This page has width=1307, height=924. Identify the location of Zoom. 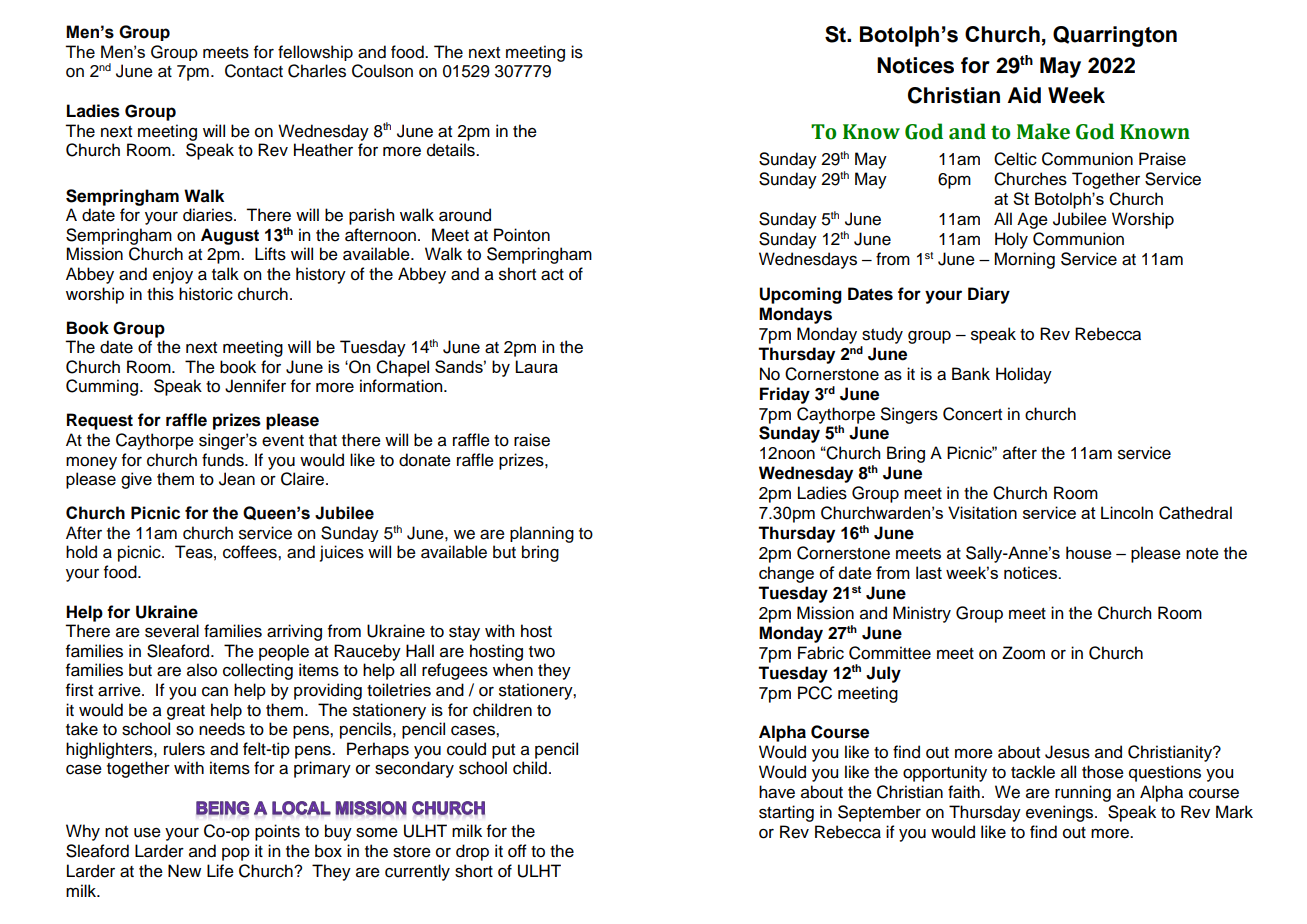
(1023, 653).
